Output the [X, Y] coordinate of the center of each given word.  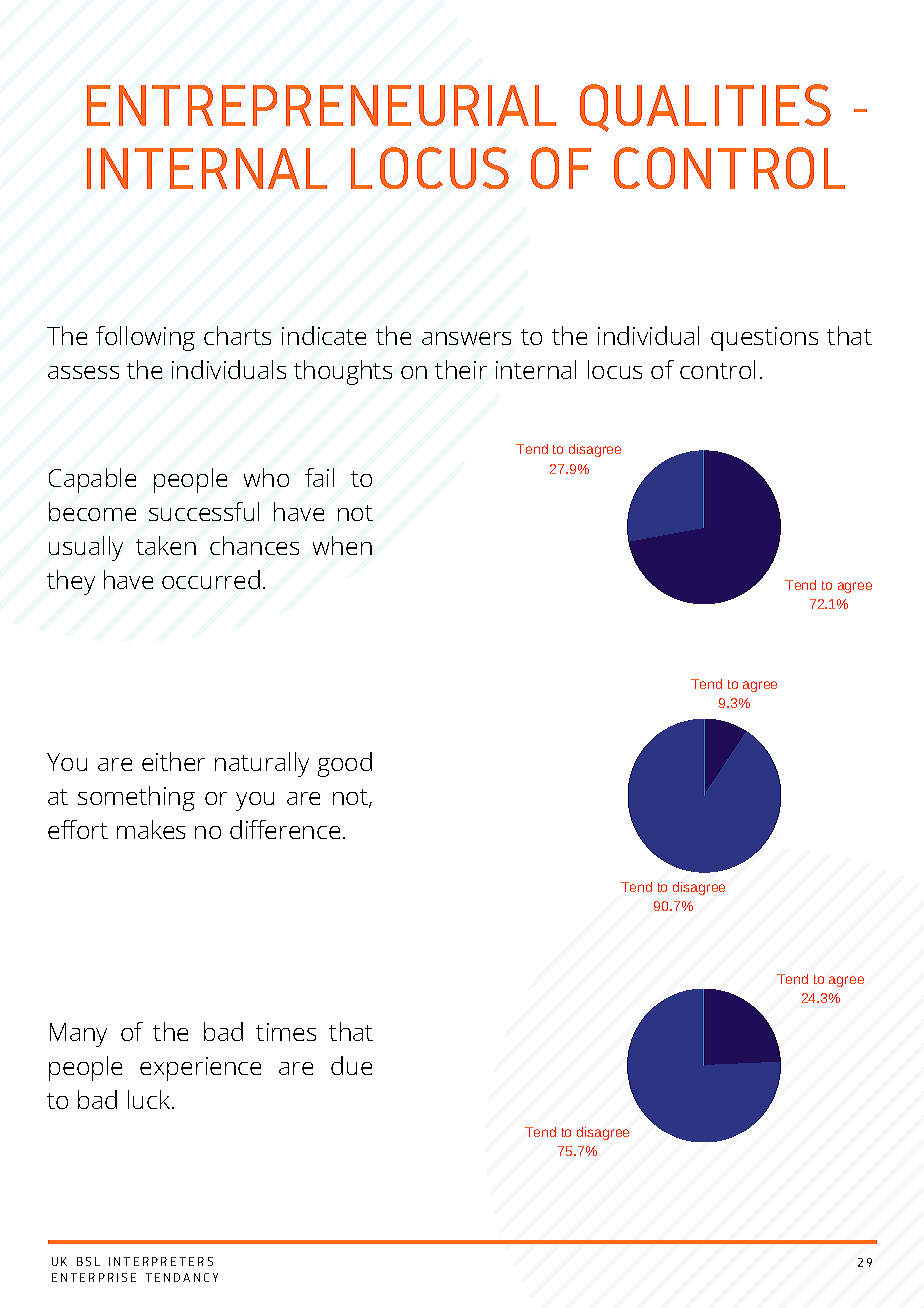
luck [150, 1099]
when [342, 545]
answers [466, 338]
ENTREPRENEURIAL [321, 105]
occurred [211, 579]
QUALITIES [705, 108]
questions [764, 339]
